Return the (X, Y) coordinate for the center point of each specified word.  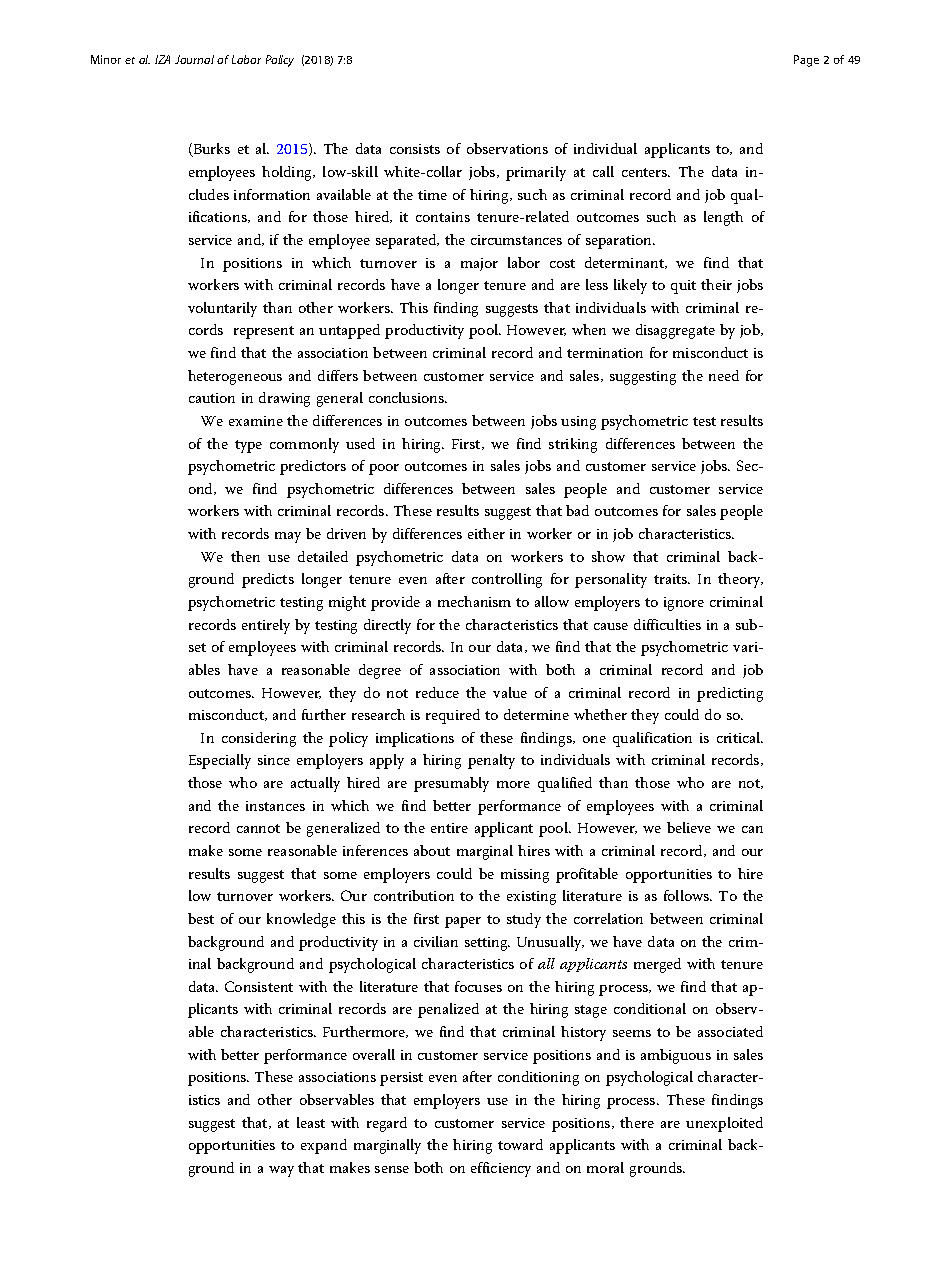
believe (689, 827)
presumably (451, 784)
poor (384, 469)
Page (806, 61)
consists (415, 149)
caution (212, 398)
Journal (194, 59)
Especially (220, 761)
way (281, 1171)
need (724, 375)
